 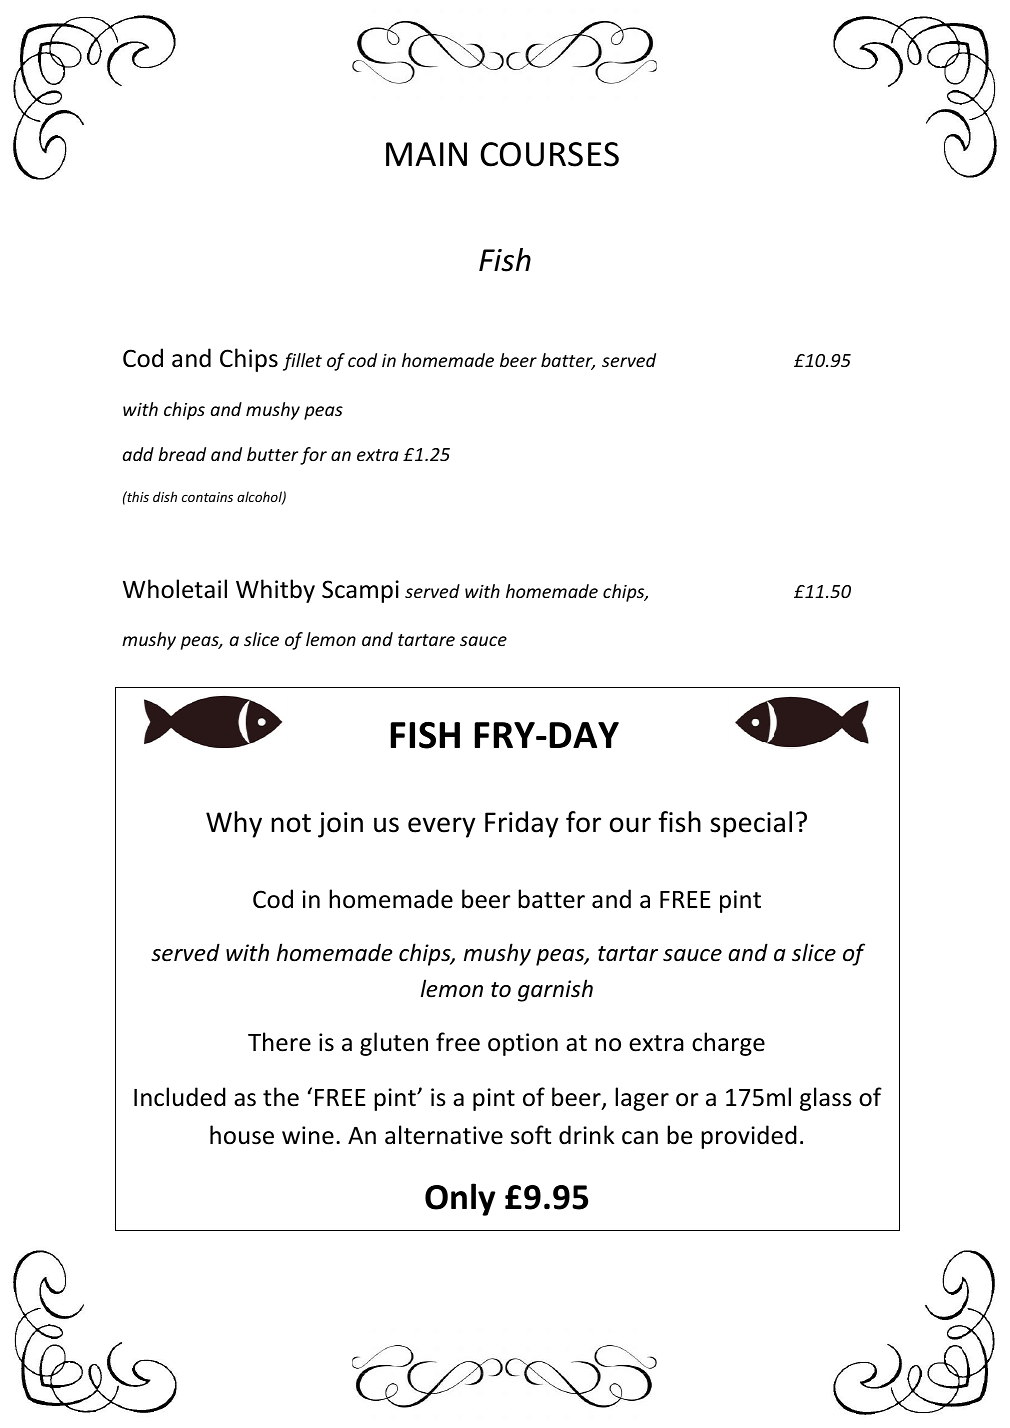 I want to click on garnish, so click(x=555, y=990).
